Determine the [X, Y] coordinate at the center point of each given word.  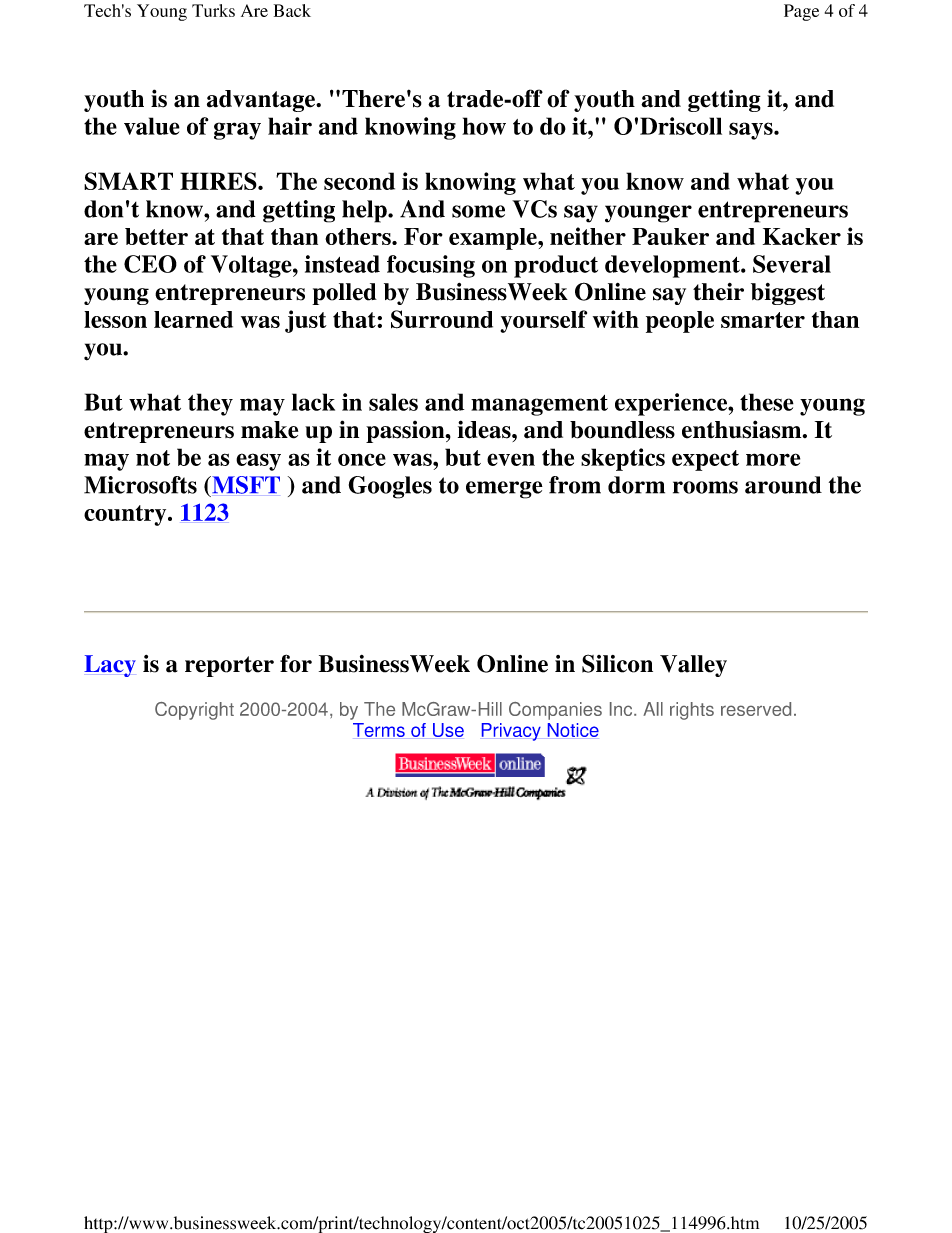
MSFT [245, 485]
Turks [213, 10]
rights [692, 711]
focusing [431, 266]
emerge [504, 490]
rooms [705, 487]
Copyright [194, 711]
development [673, 266]
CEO [150, 264]
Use [448, 730]
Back [292, 10]
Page [801, 12]
